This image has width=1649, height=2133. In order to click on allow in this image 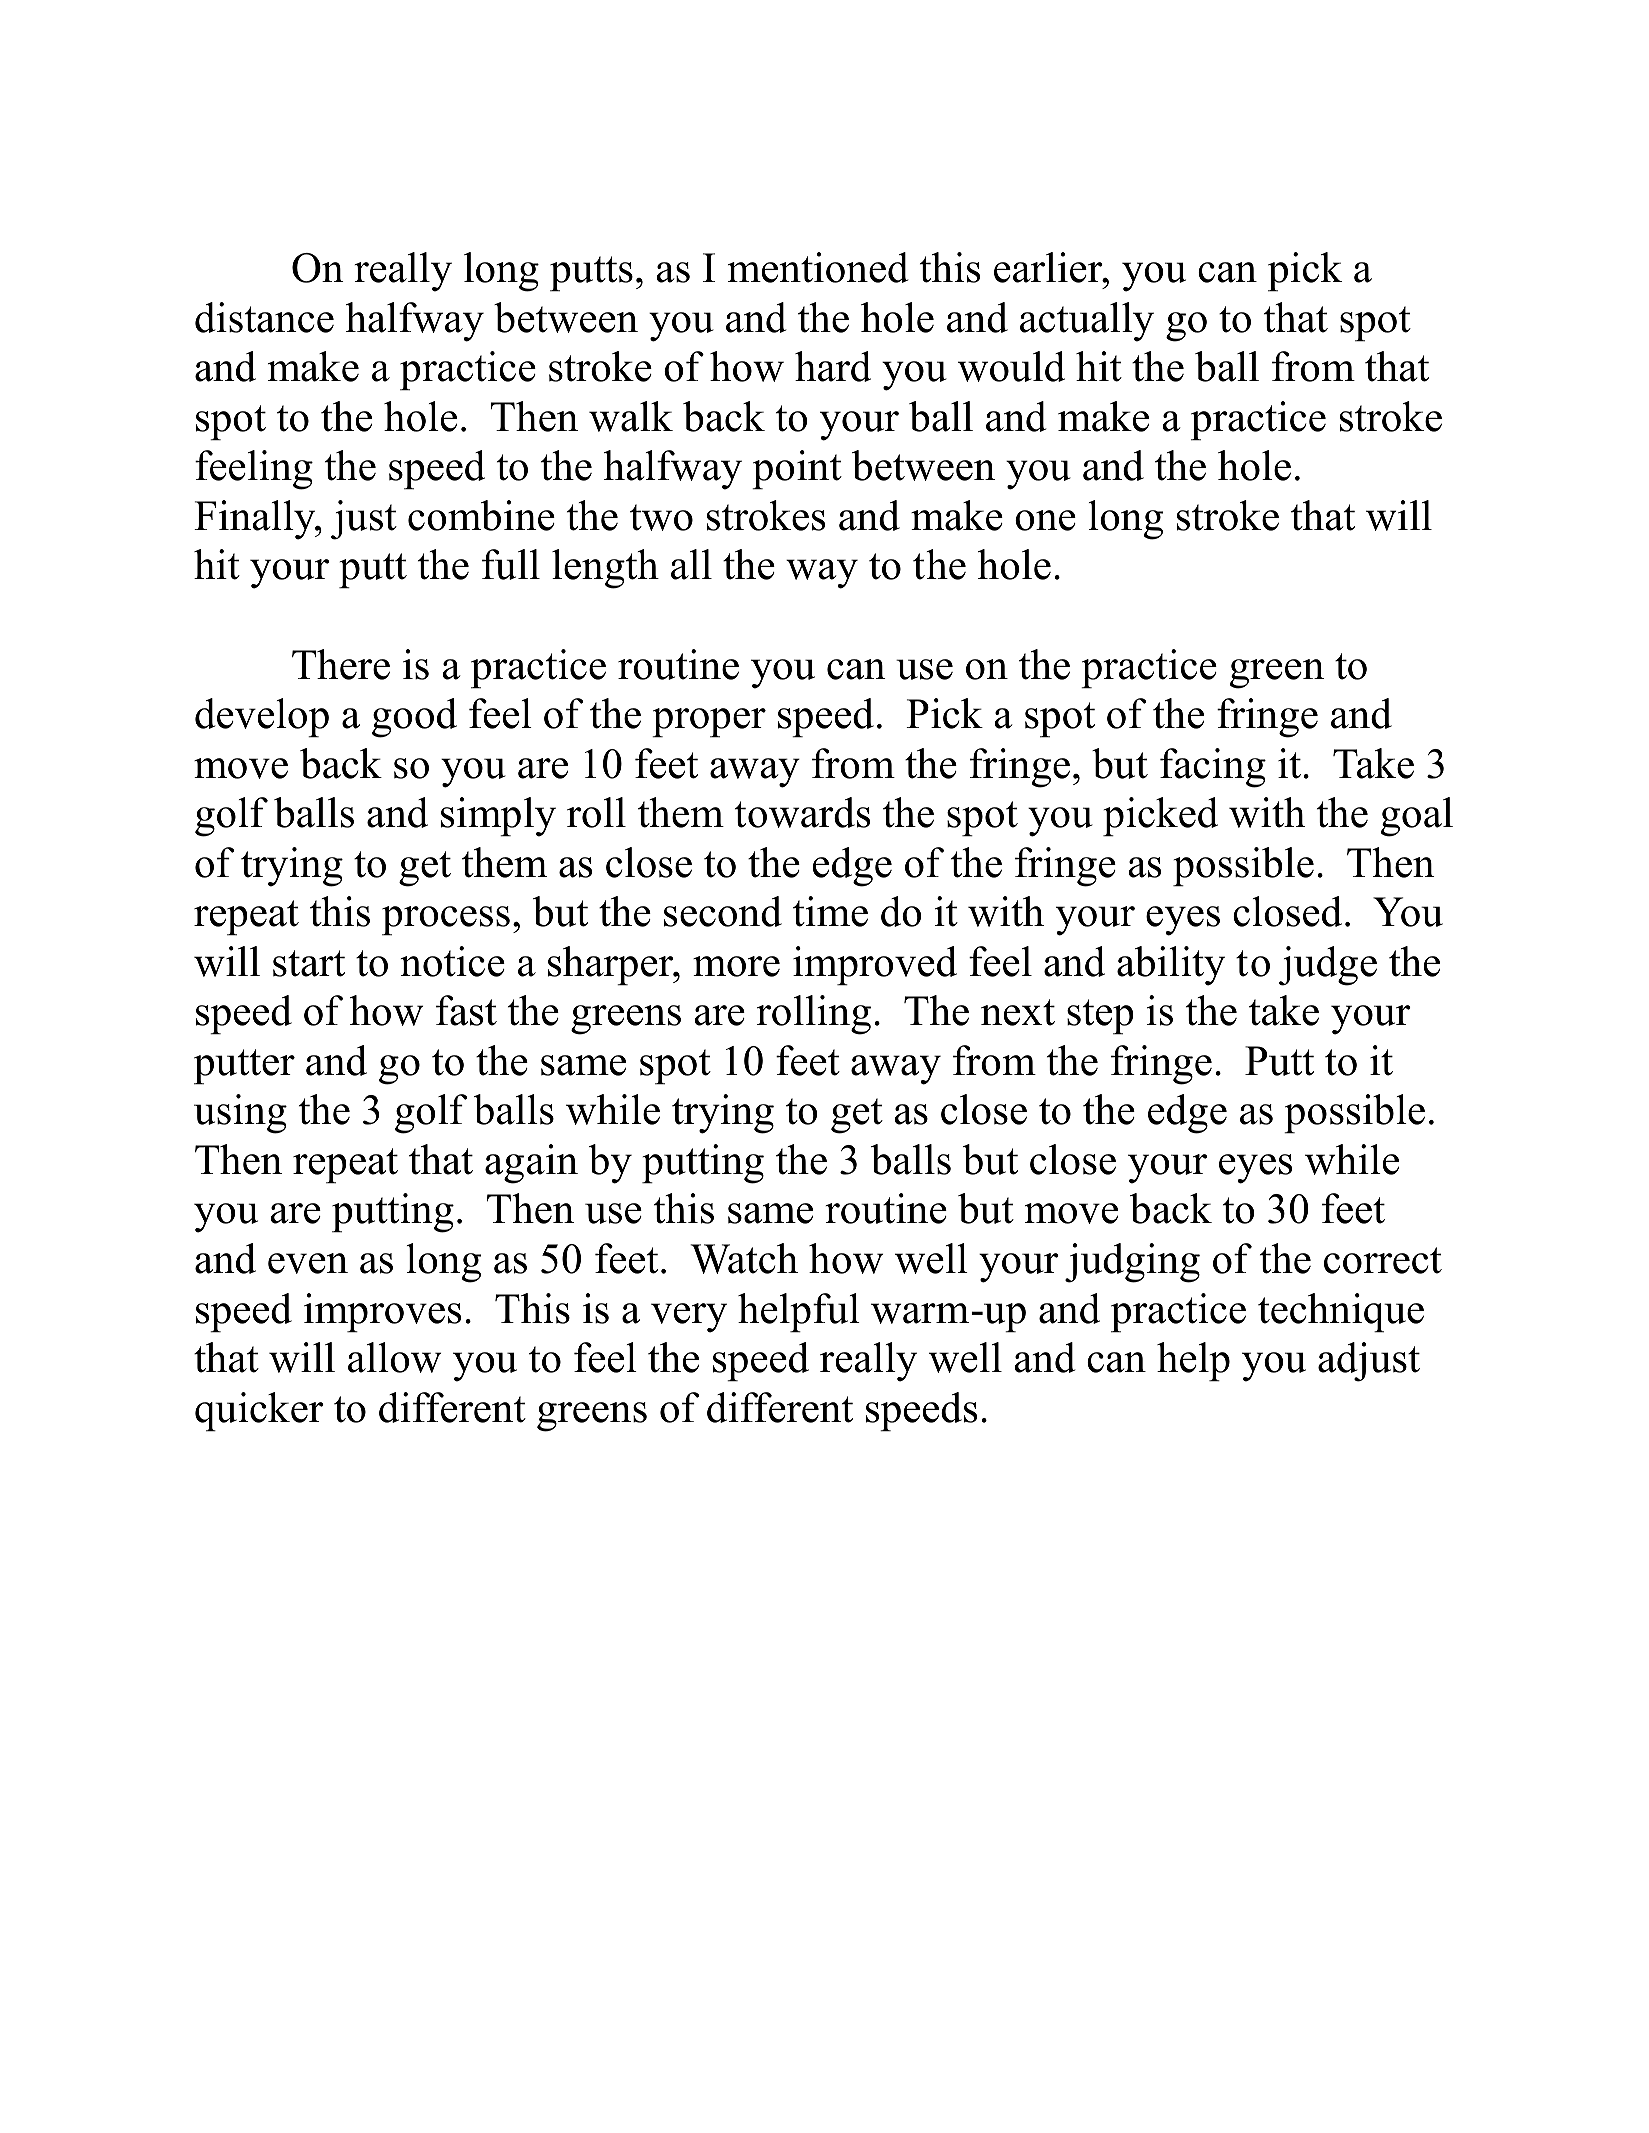, I will do `click(395, 1357)`.
